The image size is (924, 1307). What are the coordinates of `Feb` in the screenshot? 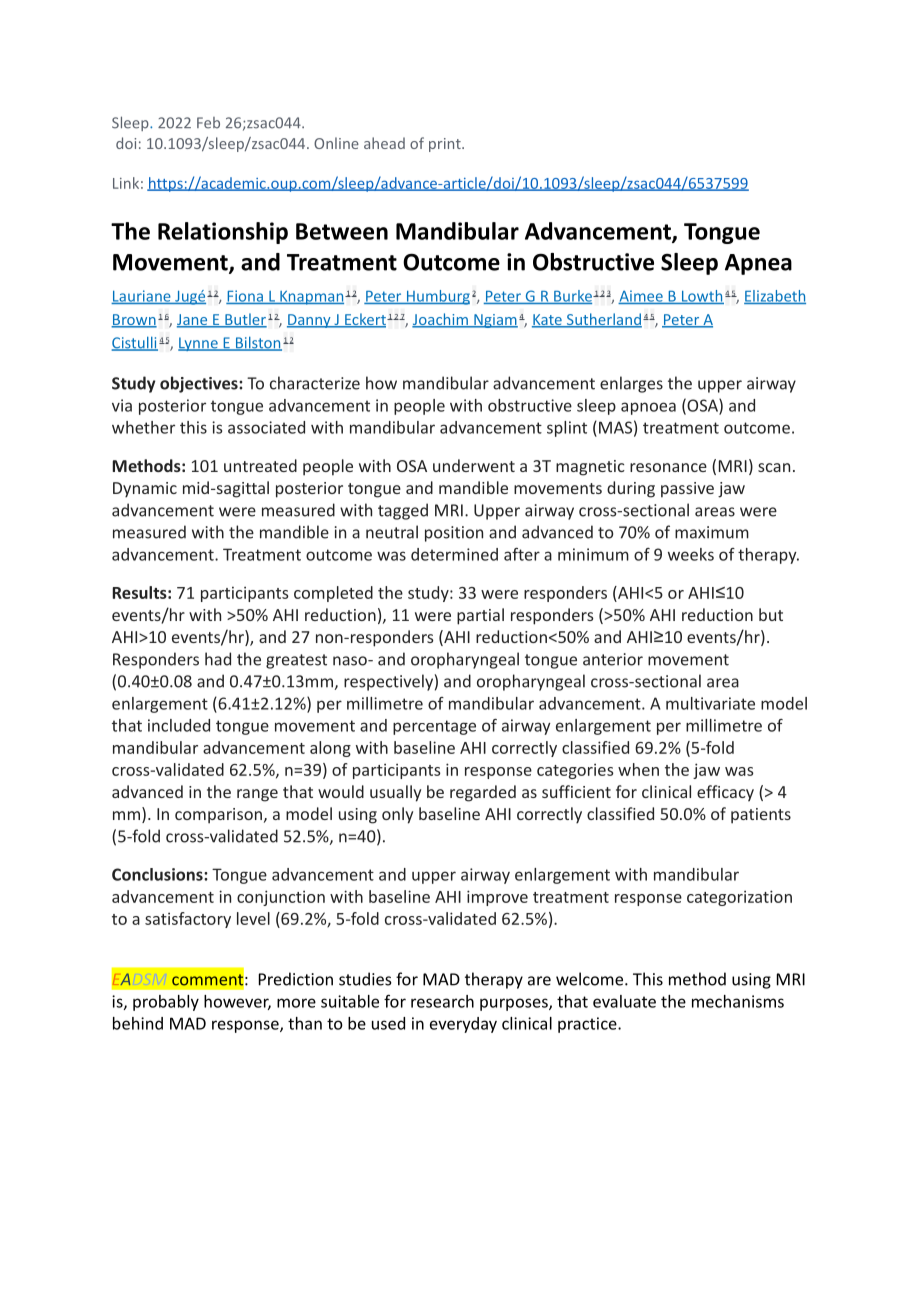 It's located at (208, 123).
